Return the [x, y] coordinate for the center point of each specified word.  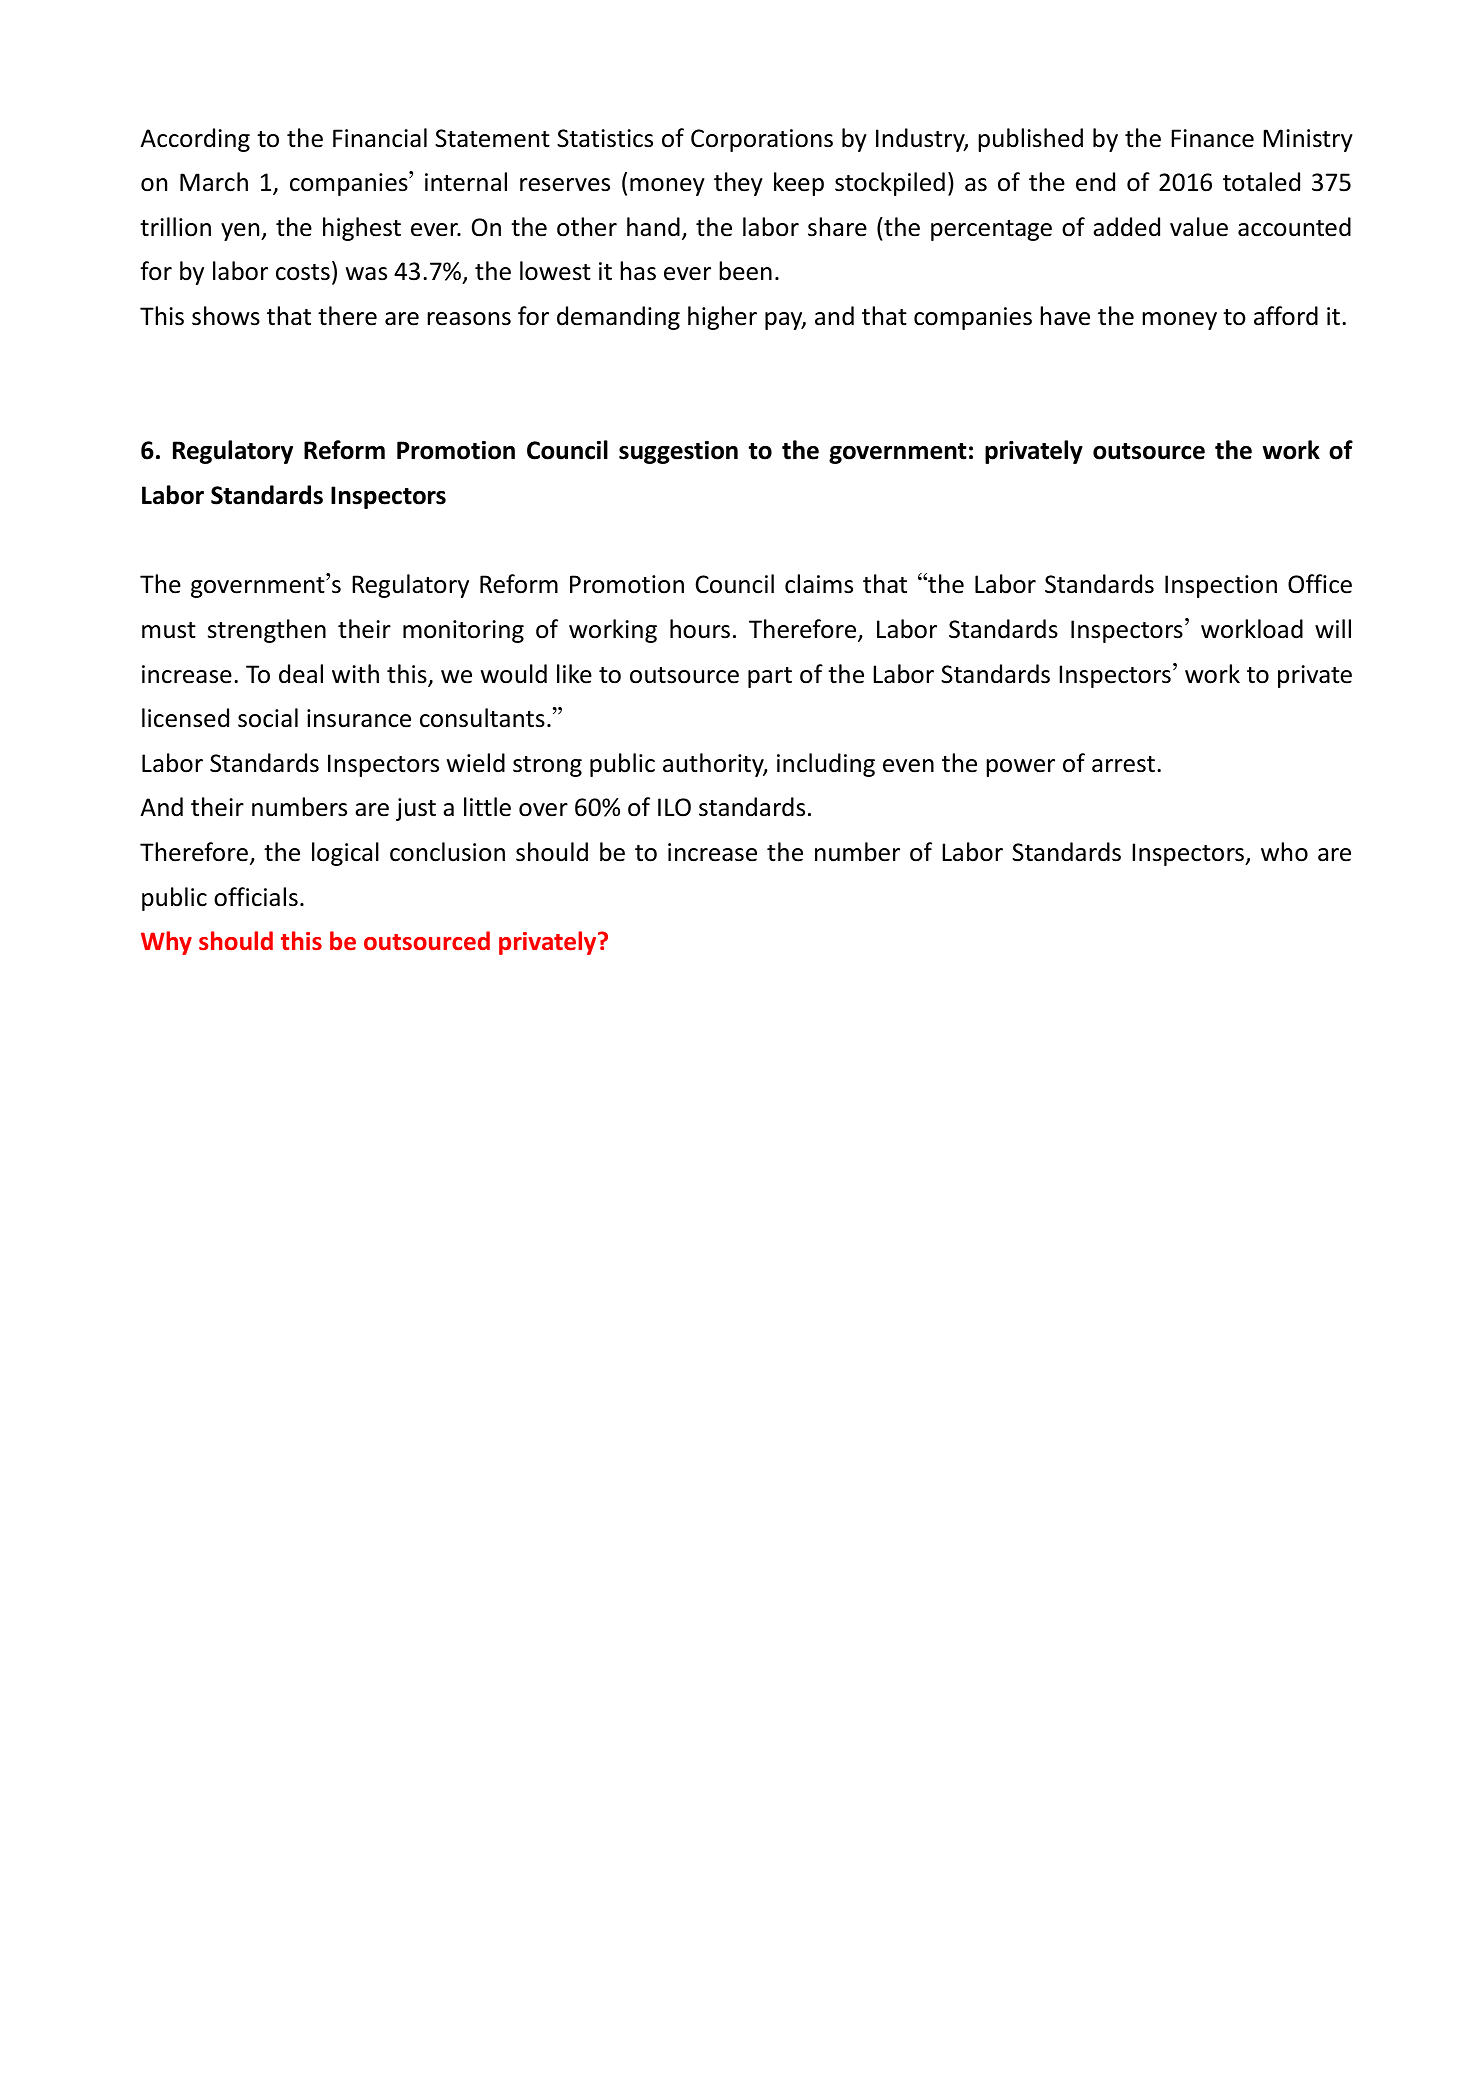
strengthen [267, 631]
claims [819, 584]
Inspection [1221, 586]
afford [1286, 316]
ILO [674, 807]
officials [256, 897]
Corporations [762, 140]
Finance [1212, 138]
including [826, 765]
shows [226, 316]
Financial [380, 138]
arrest [1123, 764]
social [268, 718]
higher [722, 318]
